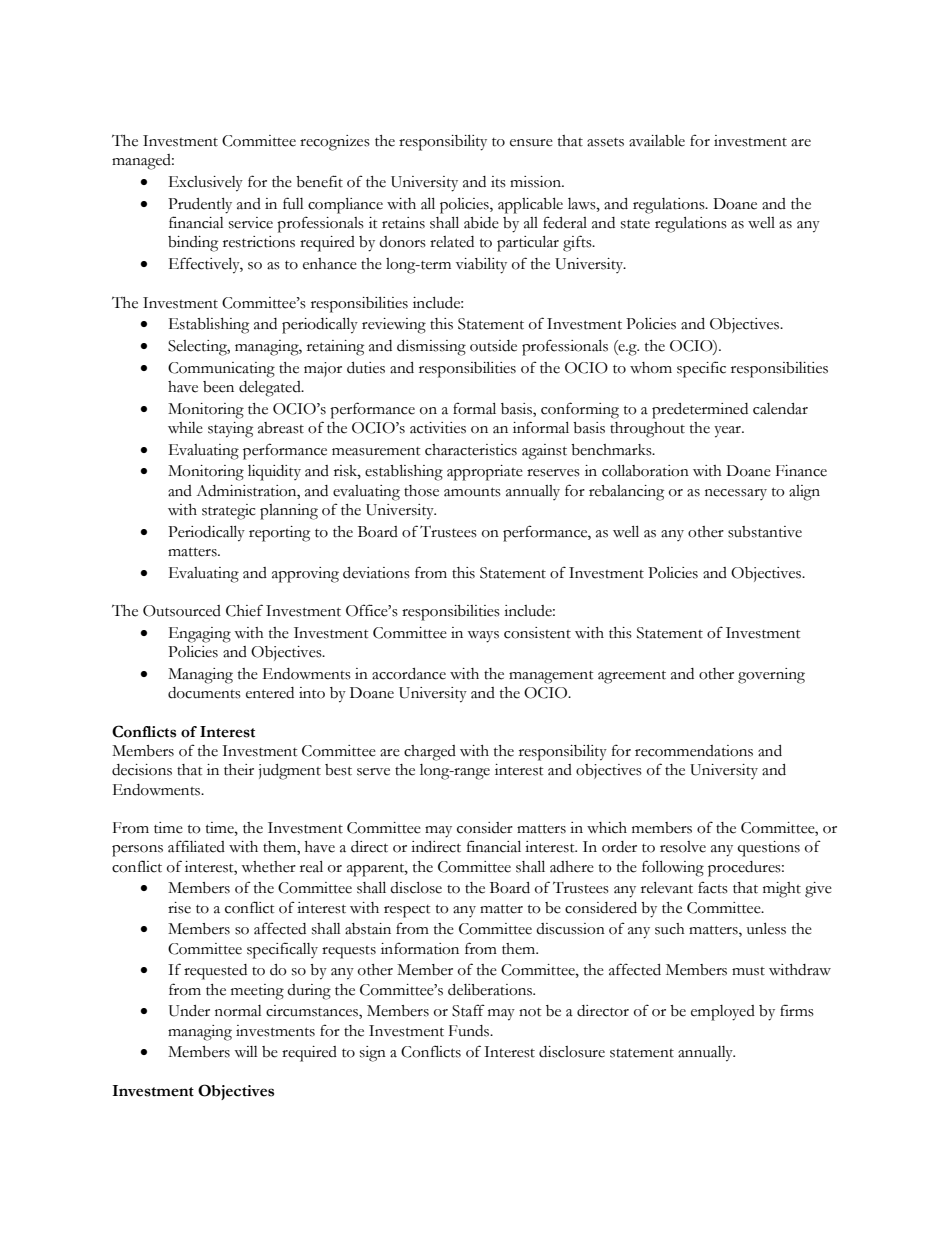 The height and width of the screenshot is (1233, 952). I want to click on characteristics, so click(471, 450).
